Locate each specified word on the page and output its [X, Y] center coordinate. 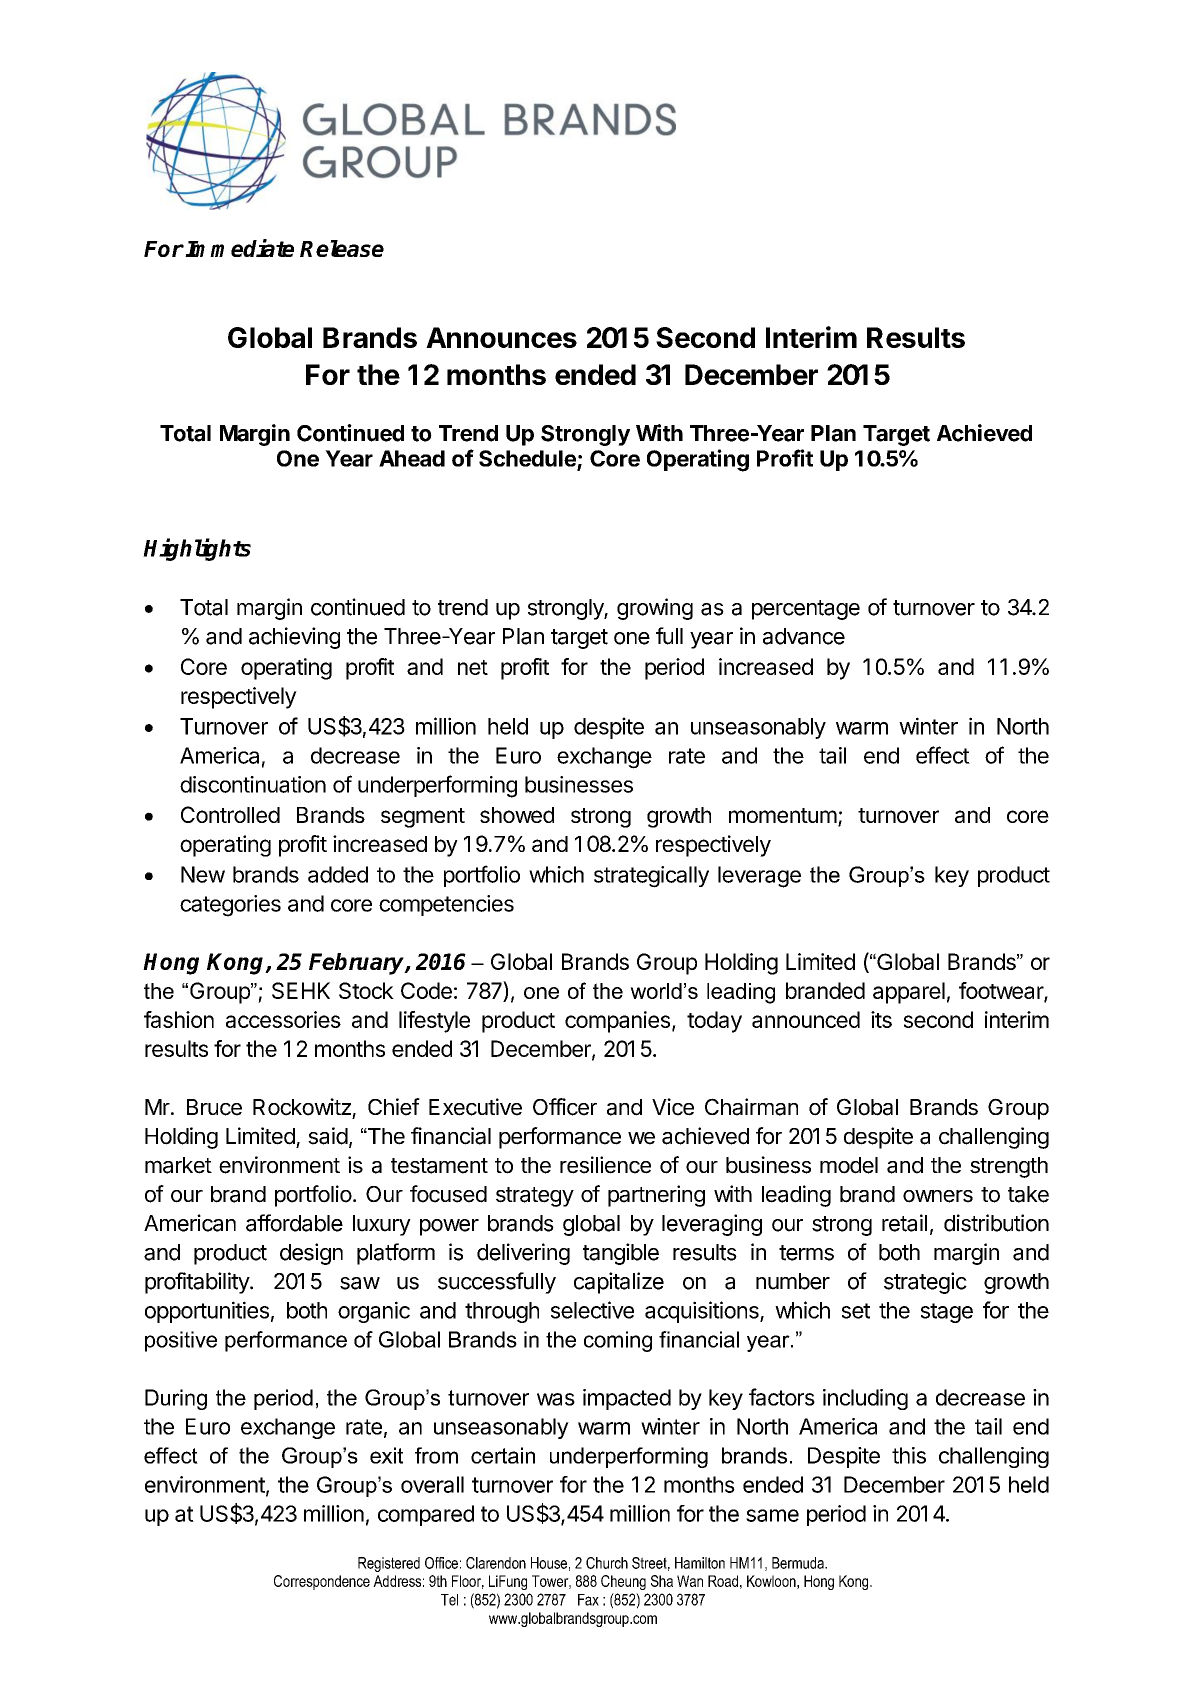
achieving [294, 638]
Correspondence [322, 1582]
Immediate [239, 248]
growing [655, 609]
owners [938, 1196]
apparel [909, 993]
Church [607, 1563]
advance [804, 636]
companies [617, 1022]
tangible [621, 1254]
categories [230, 906]
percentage [806, 610]
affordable [294, 1223]
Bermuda [799, 1563]
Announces [501, 337]
